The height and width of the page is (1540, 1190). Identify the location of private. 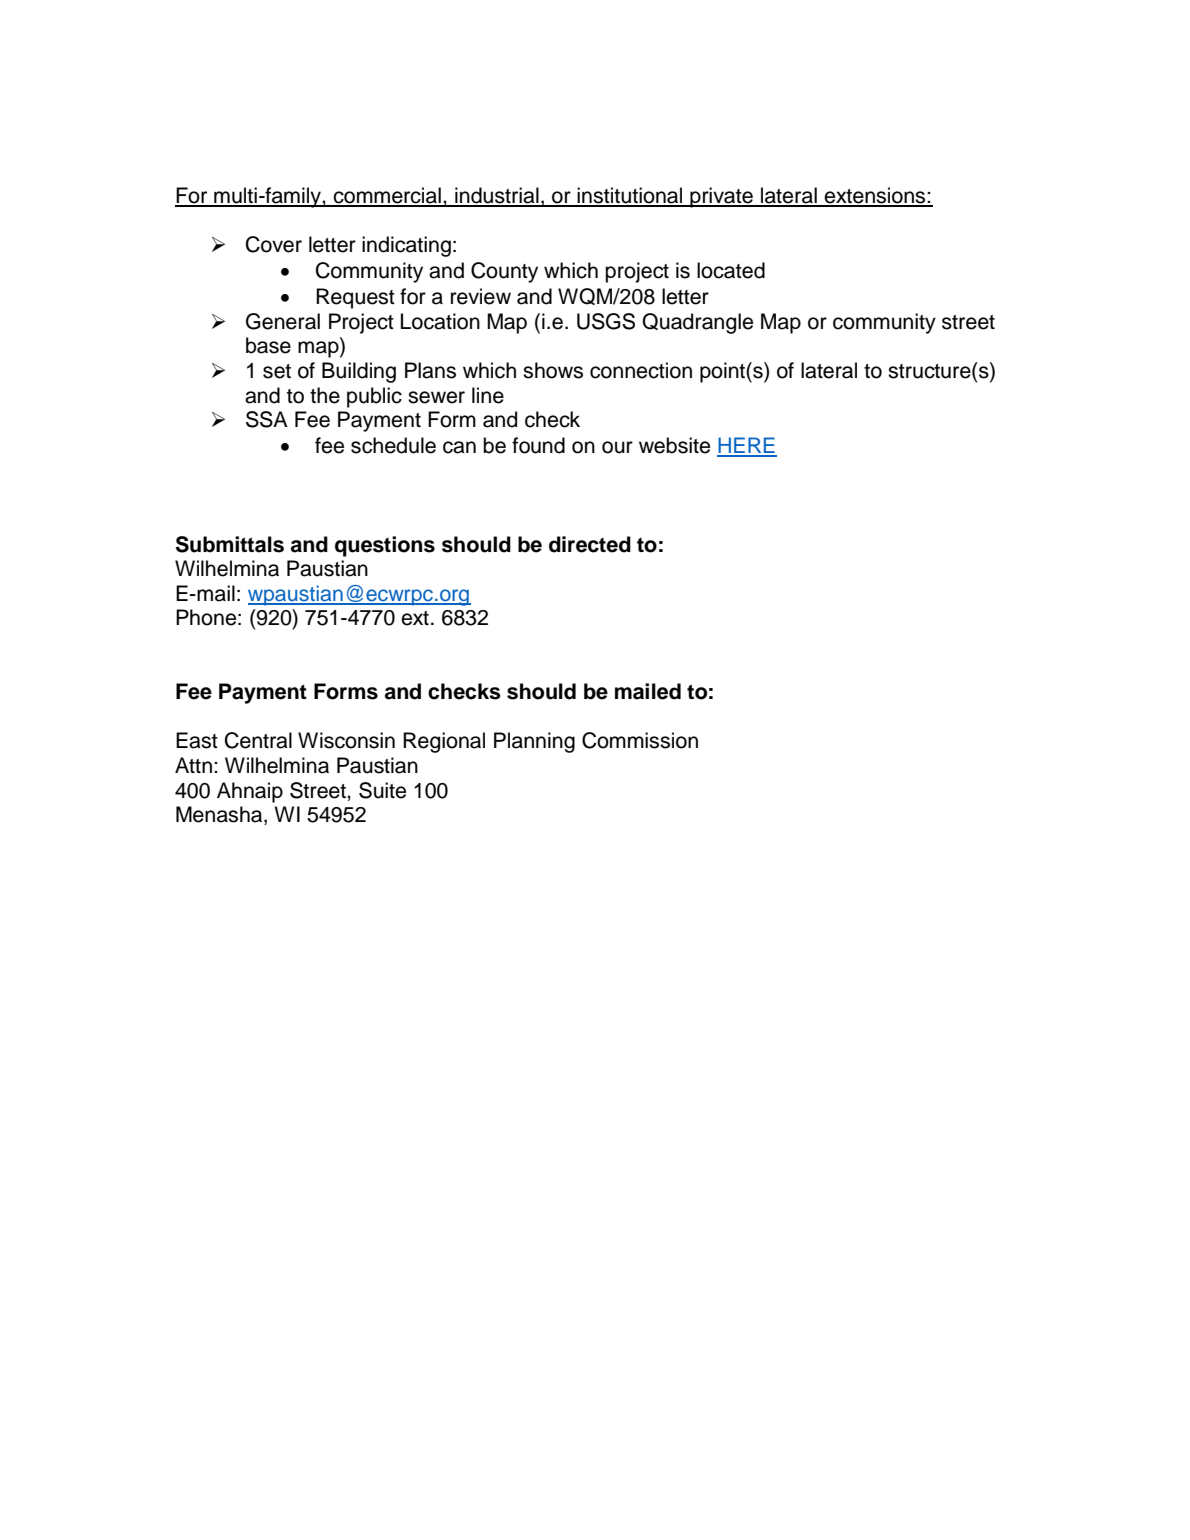
(721, 197).
